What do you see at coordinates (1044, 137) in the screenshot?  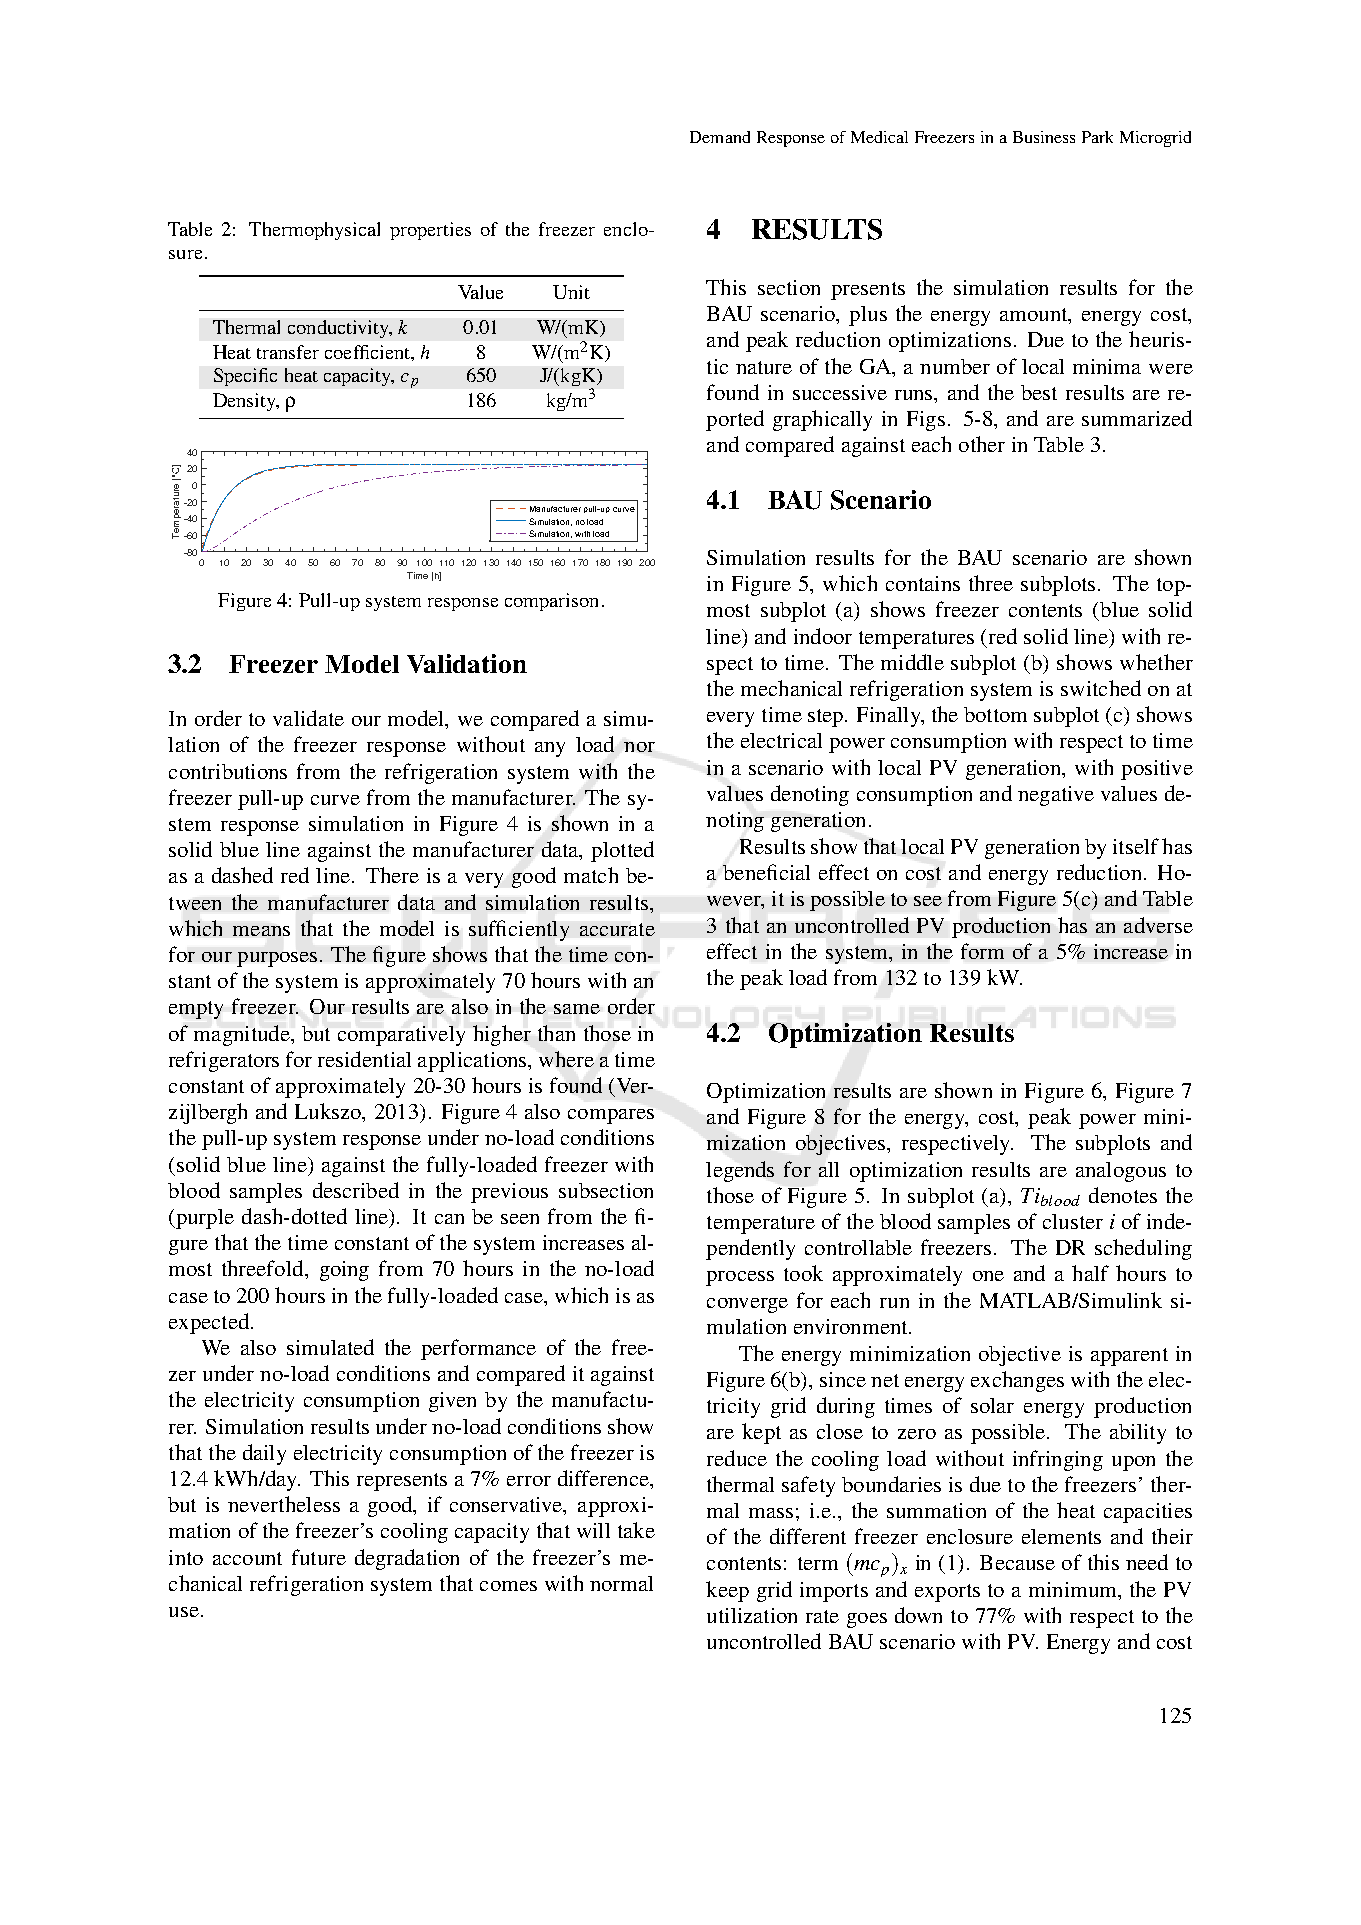 I see `Business` at bounding box center [1044, 137].
